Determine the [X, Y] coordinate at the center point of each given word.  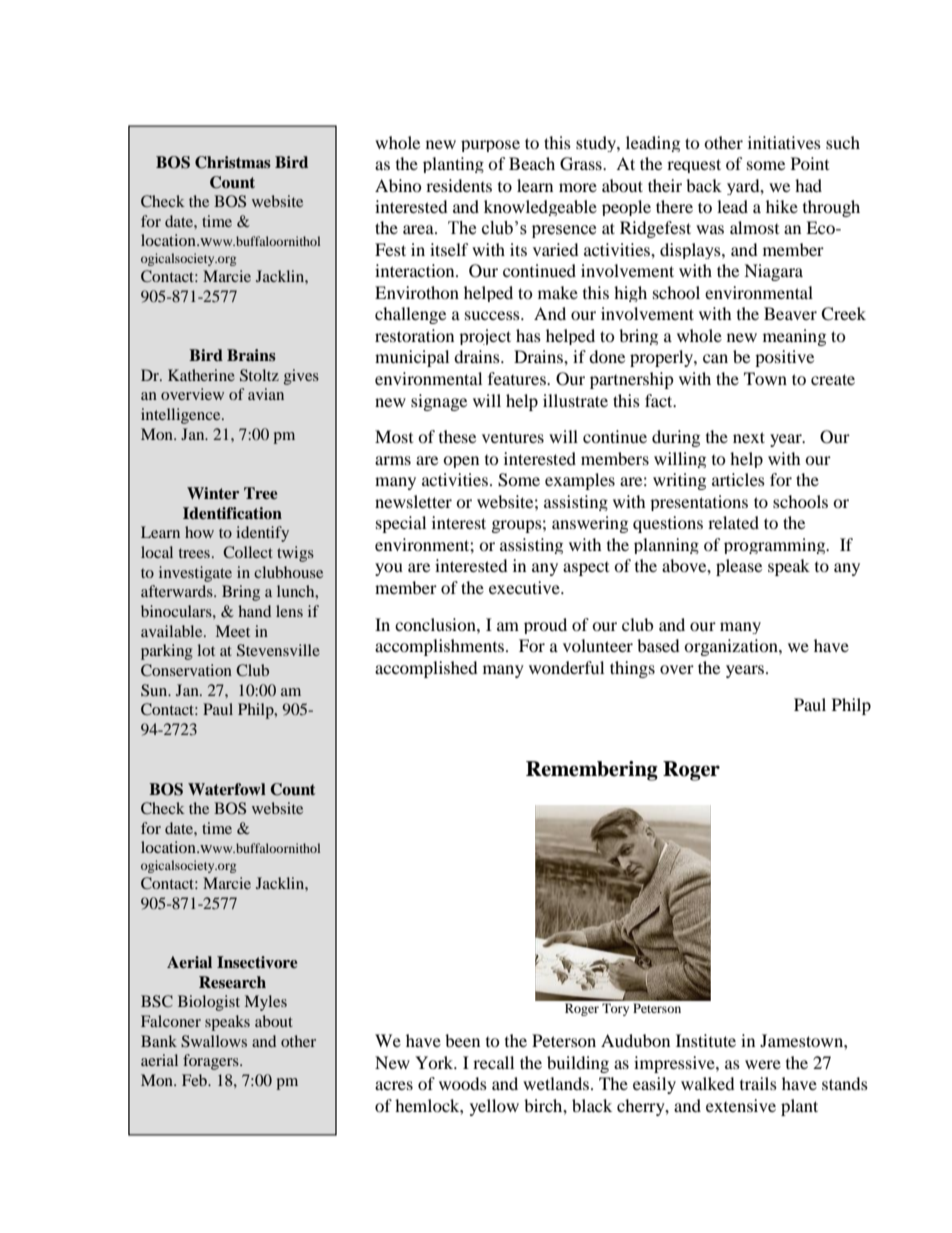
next [749, 437]
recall [493, 1062]
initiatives [784, 142]
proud [545, 626]
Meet [233, 631]
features [518, 378]
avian [266, 394]
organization [732, 647]
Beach [532, 163]
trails [758, 1083]
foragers [212, 1062]
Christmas [233, 162]
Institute [706, 1040]
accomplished [426, 669]
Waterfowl [227, 789]
